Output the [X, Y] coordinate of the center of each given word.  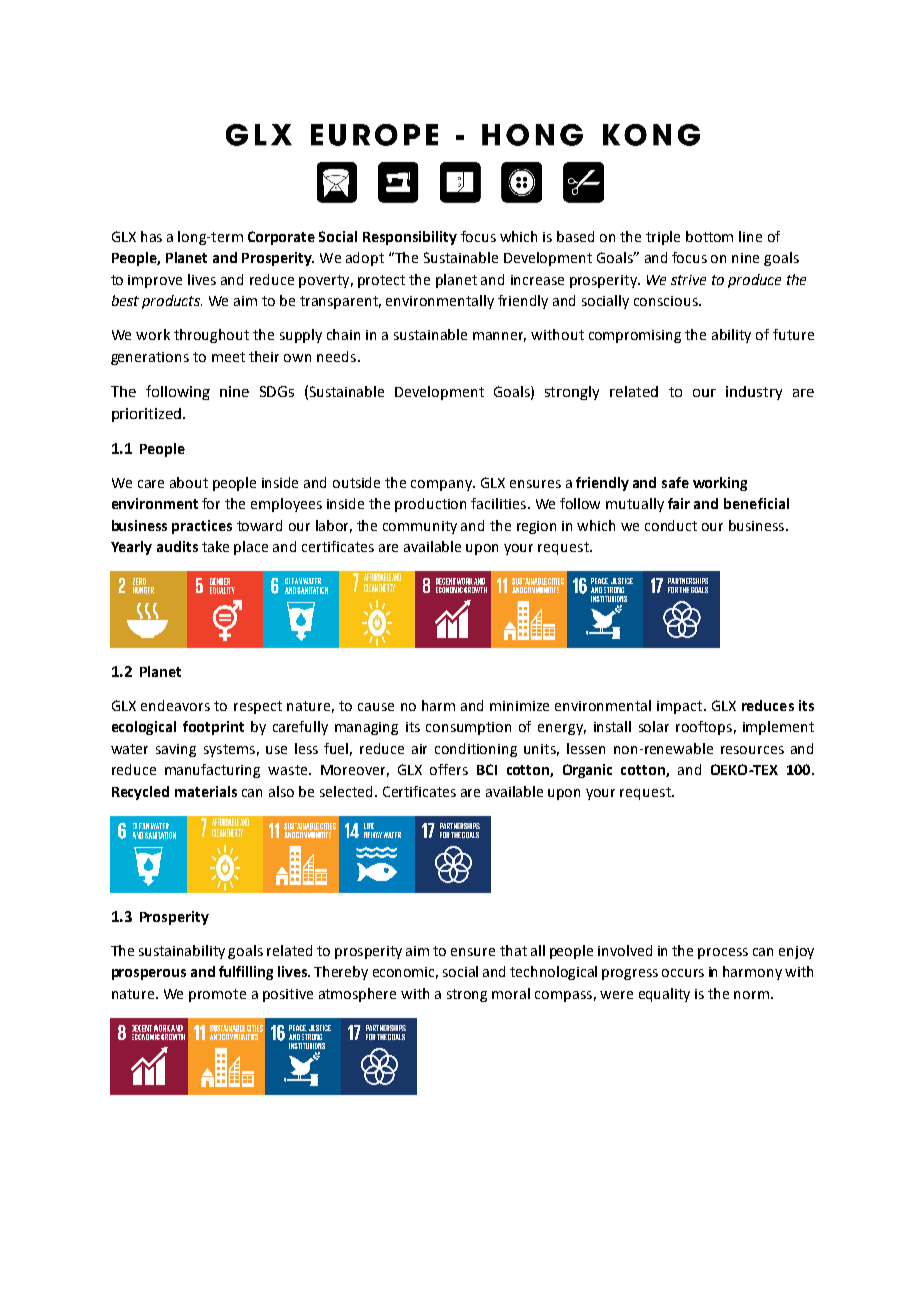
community [420, 527]
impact [681, 707]
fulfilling [246, 973]
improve [155, 281]
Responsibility [410, 238]
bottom [709, 236]
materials [206, 791]
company [443, 485]
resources [752, 750]
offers [449, 769]
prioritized [146, 415]
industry [754, 393]
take [215, 546]
